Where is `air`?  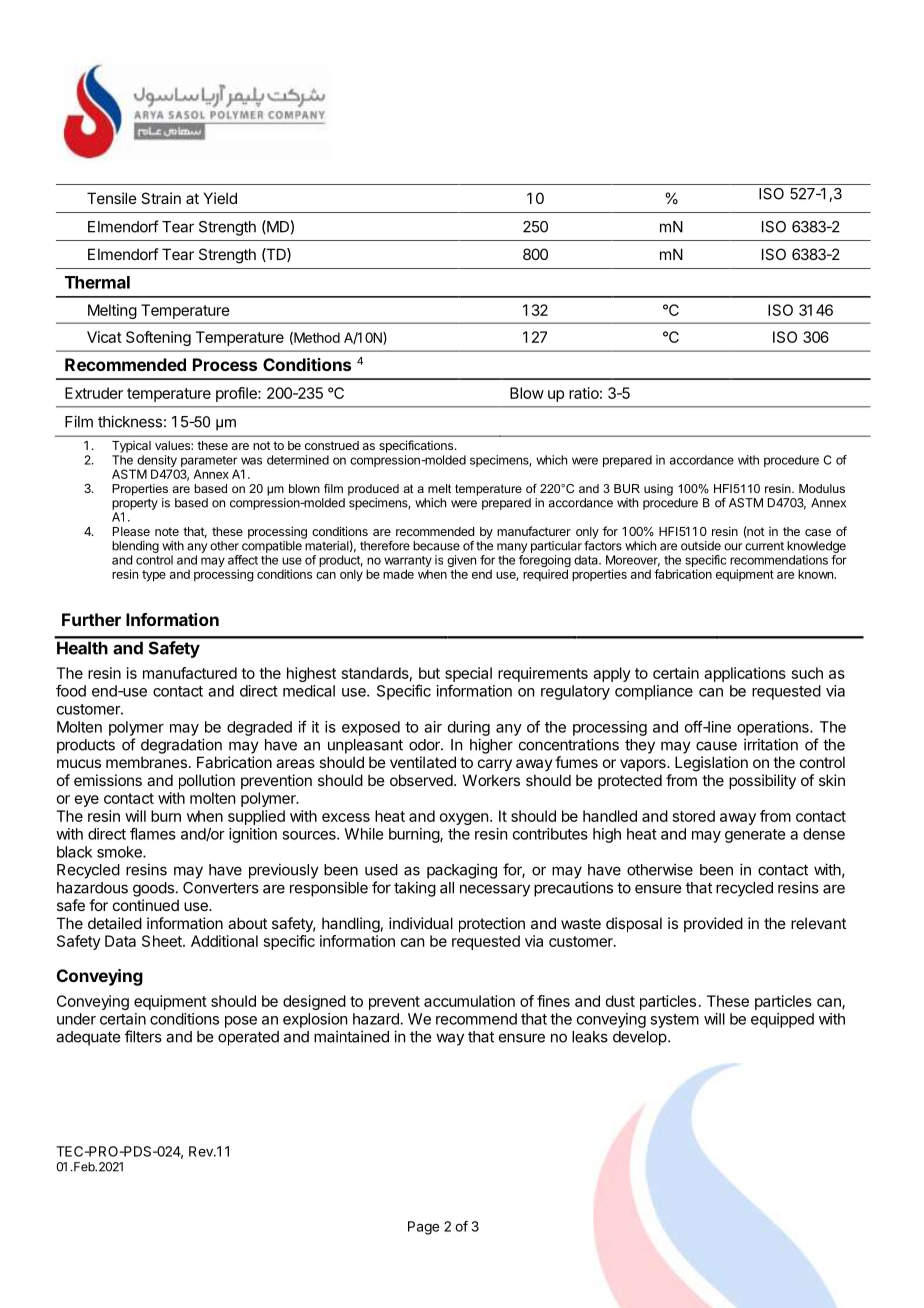
air is located at coordinates (433, 727).
